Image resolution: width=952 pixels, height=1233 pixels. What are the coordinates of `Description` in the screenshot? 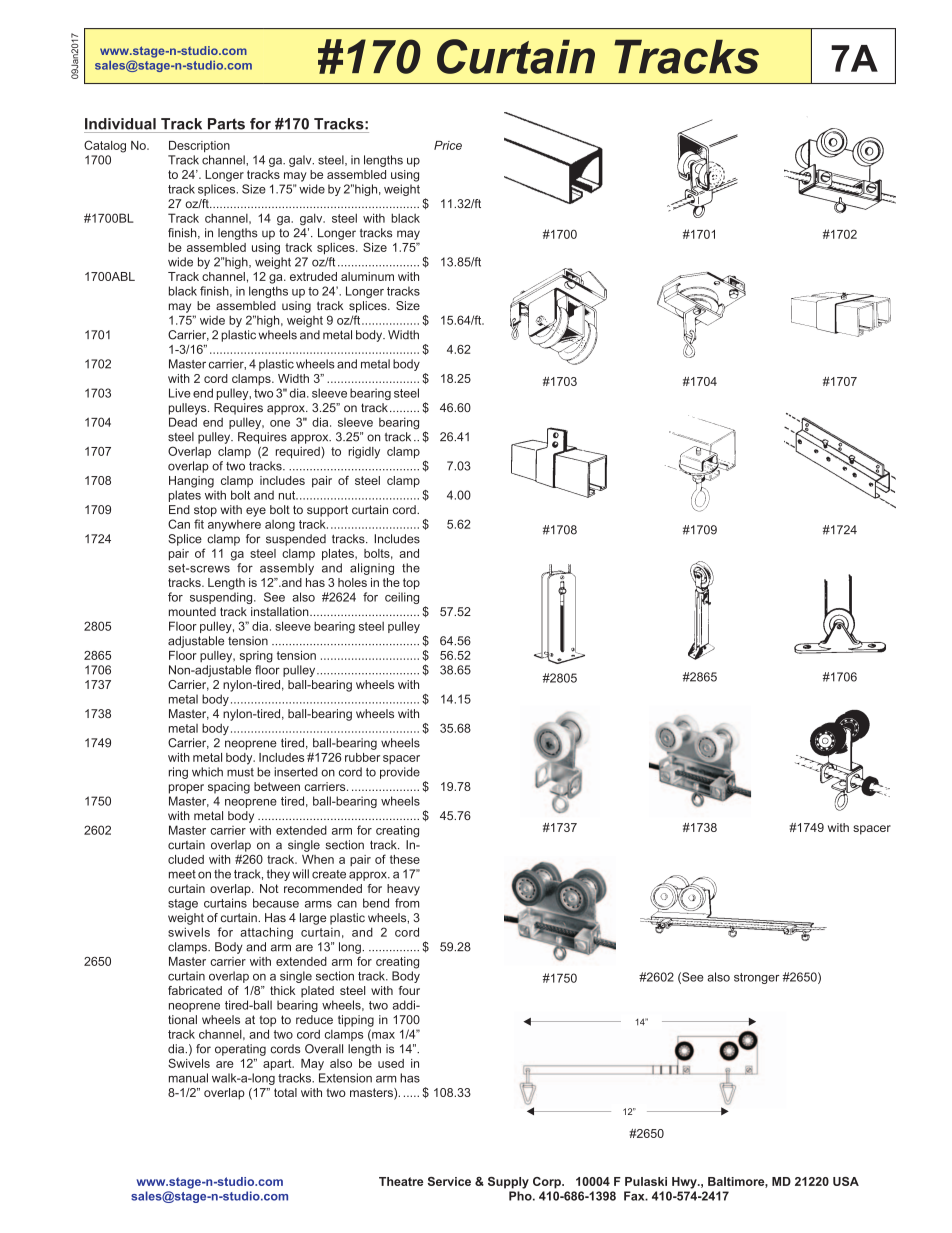 It's located at (199, 146).
